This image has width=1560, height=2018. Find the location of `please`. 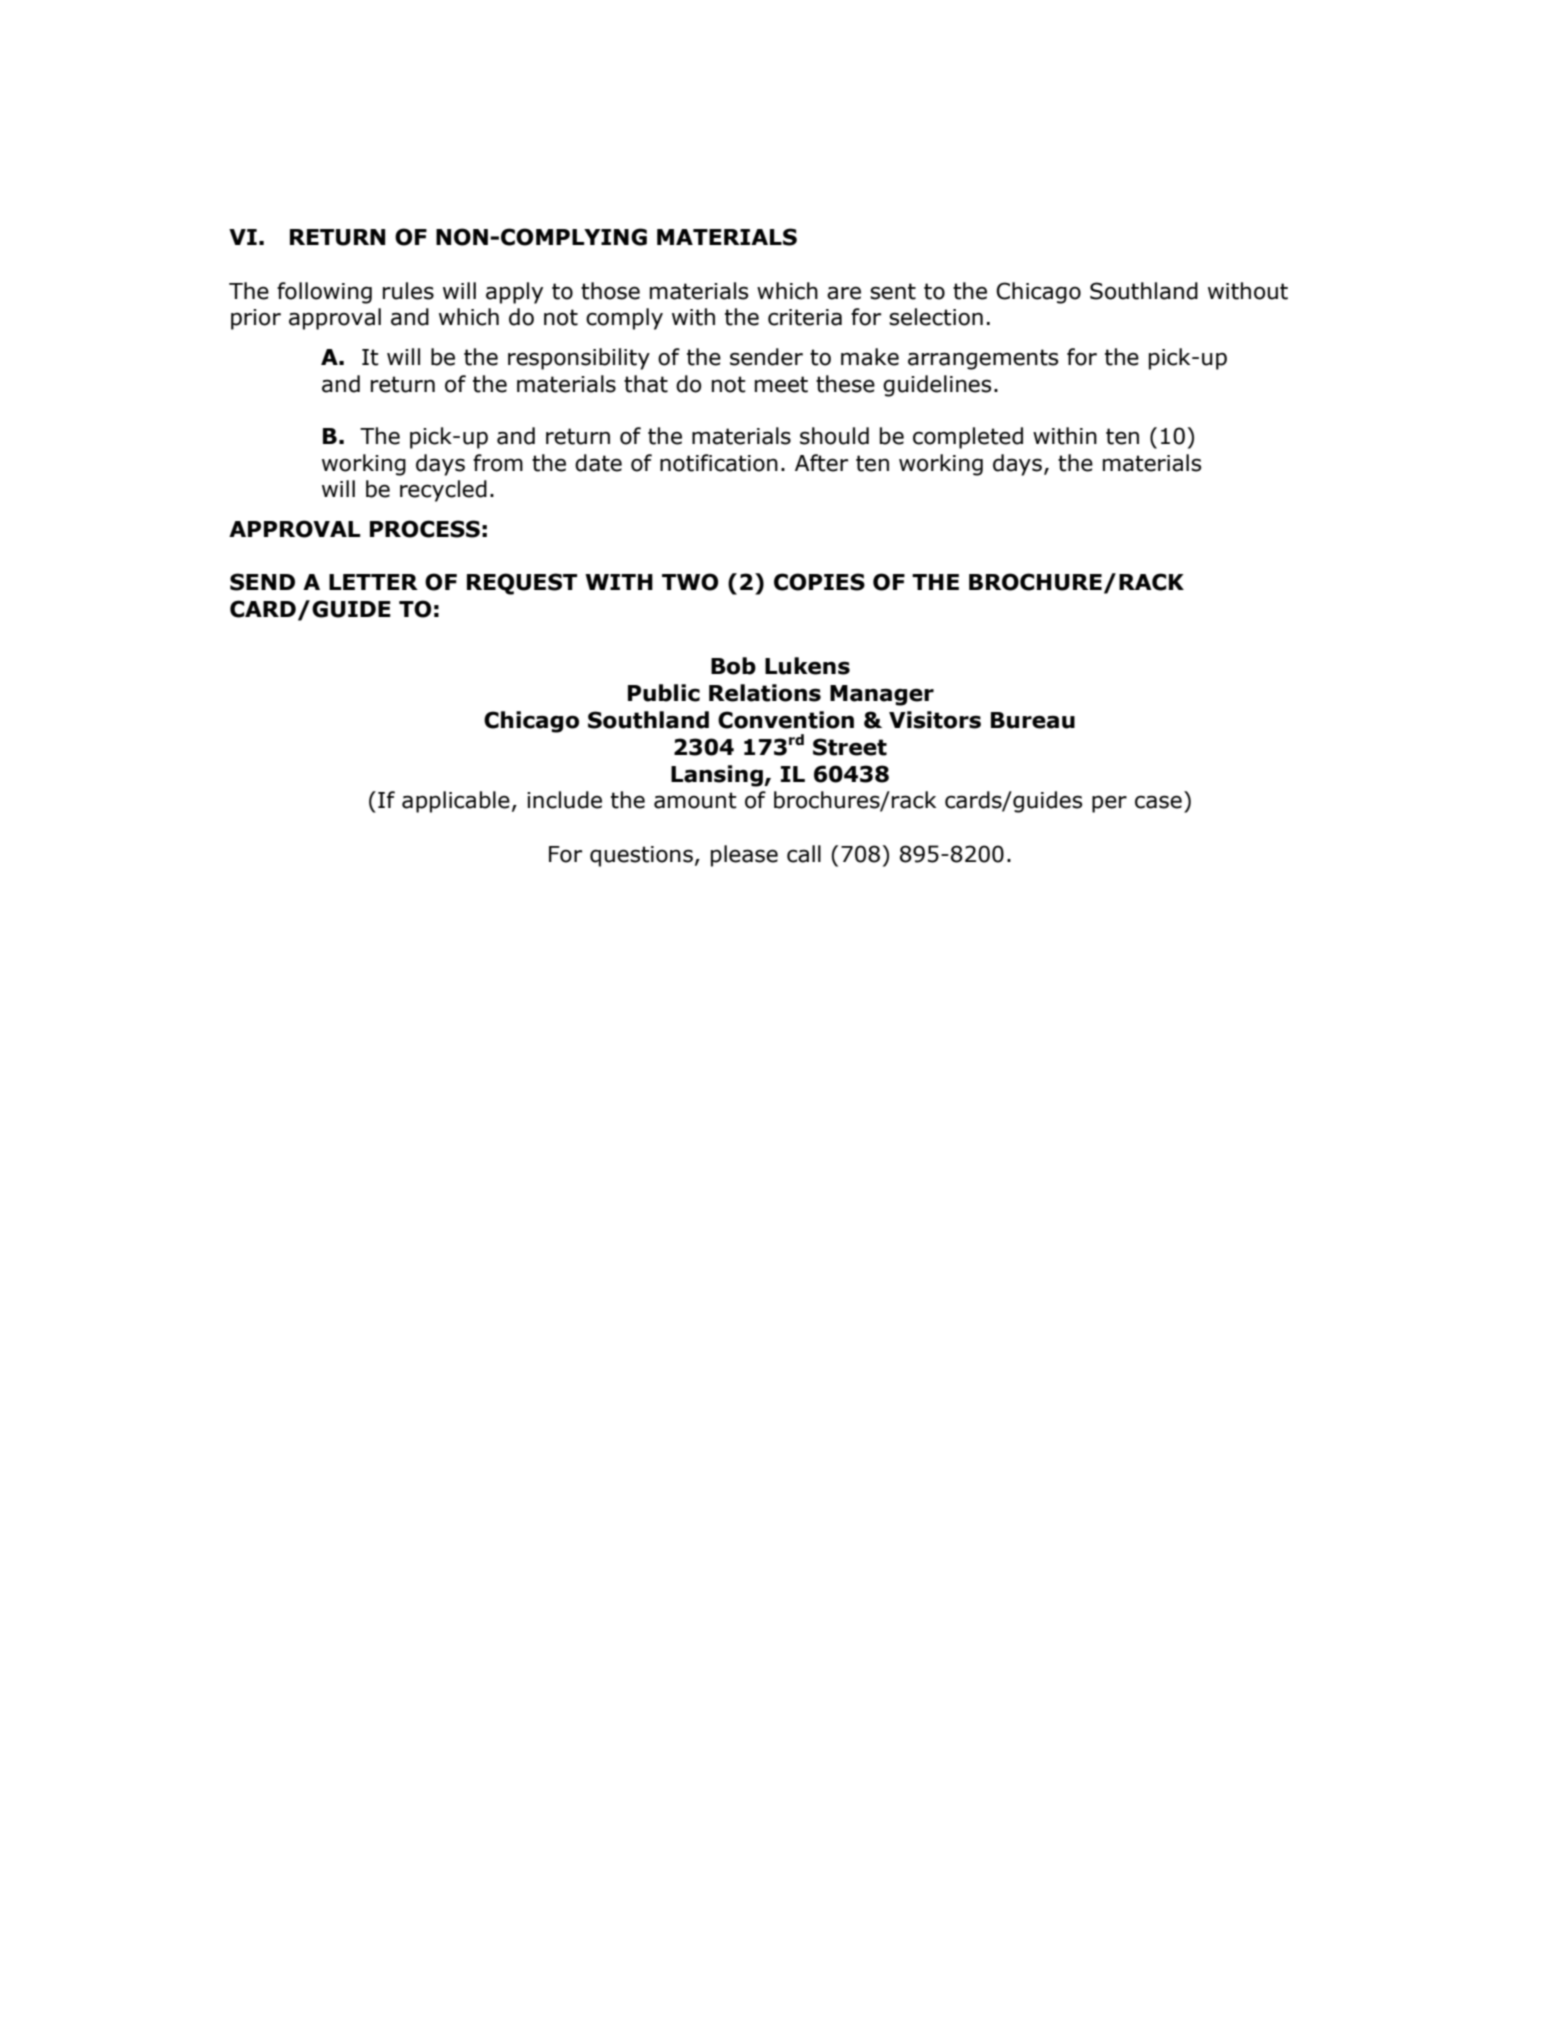

please is located at coordinates (744, 856).
